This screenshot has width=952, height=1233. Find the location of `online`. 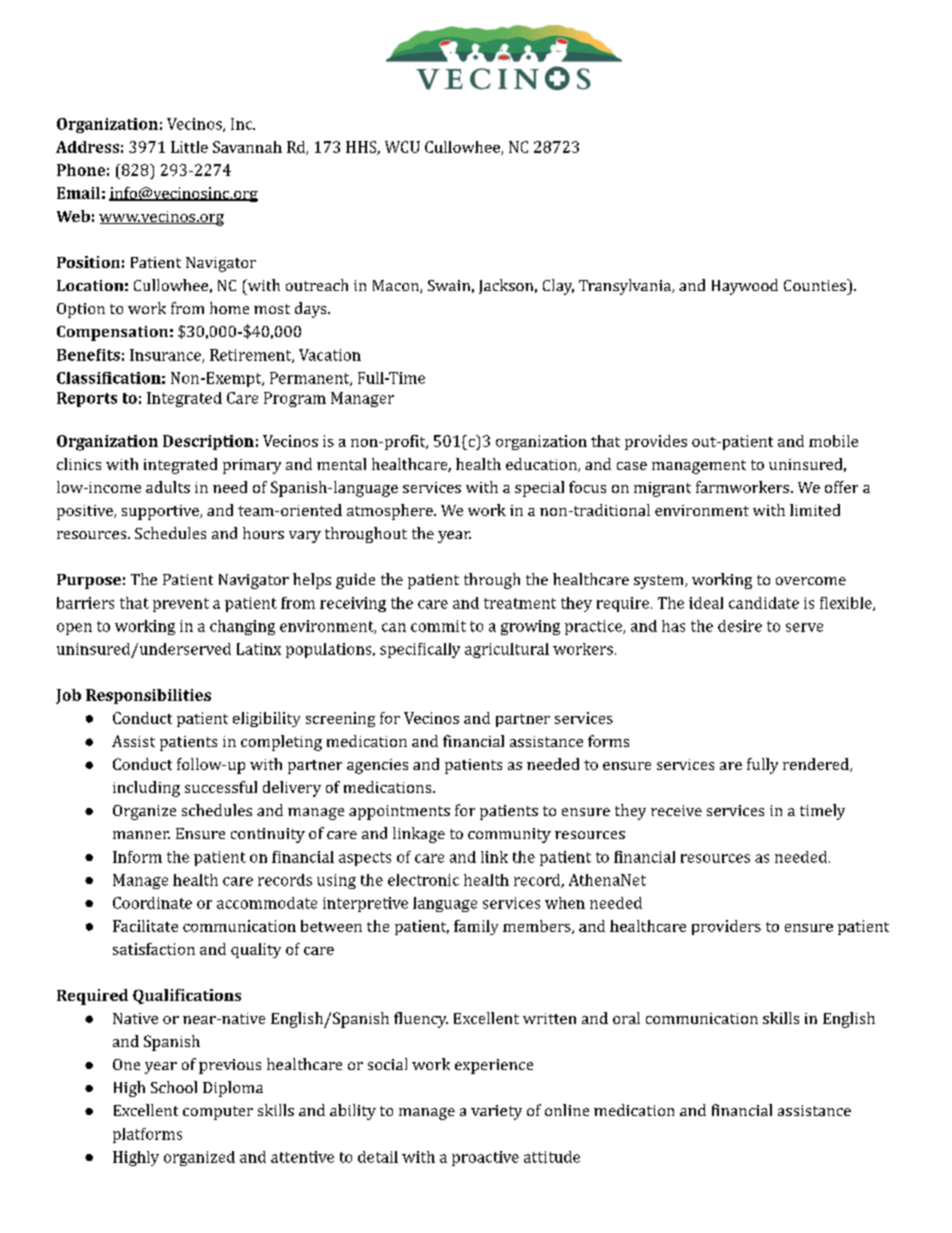

online is located at coordinates (567, 1110).
